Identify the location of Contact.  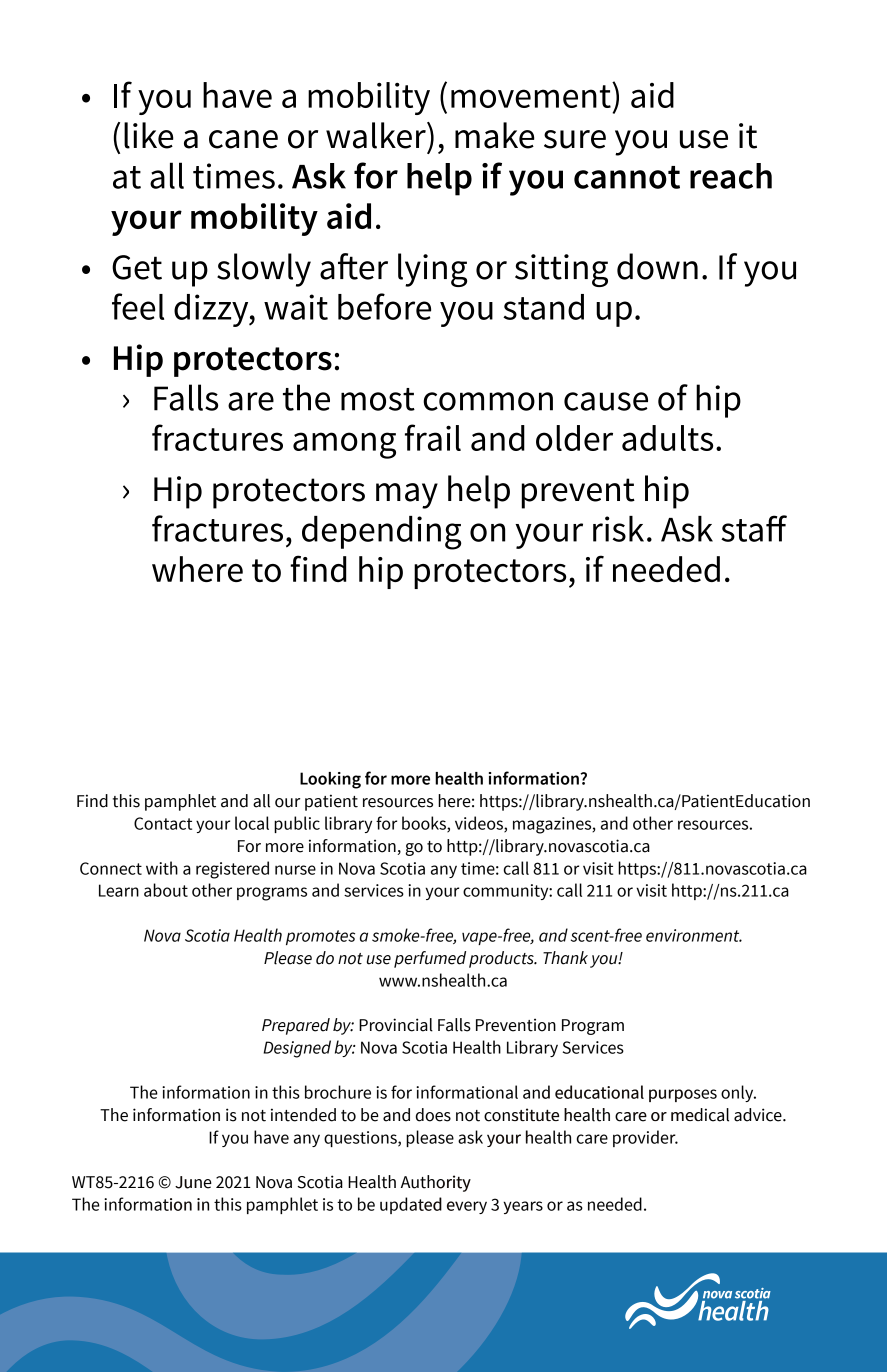
(163, 823).
